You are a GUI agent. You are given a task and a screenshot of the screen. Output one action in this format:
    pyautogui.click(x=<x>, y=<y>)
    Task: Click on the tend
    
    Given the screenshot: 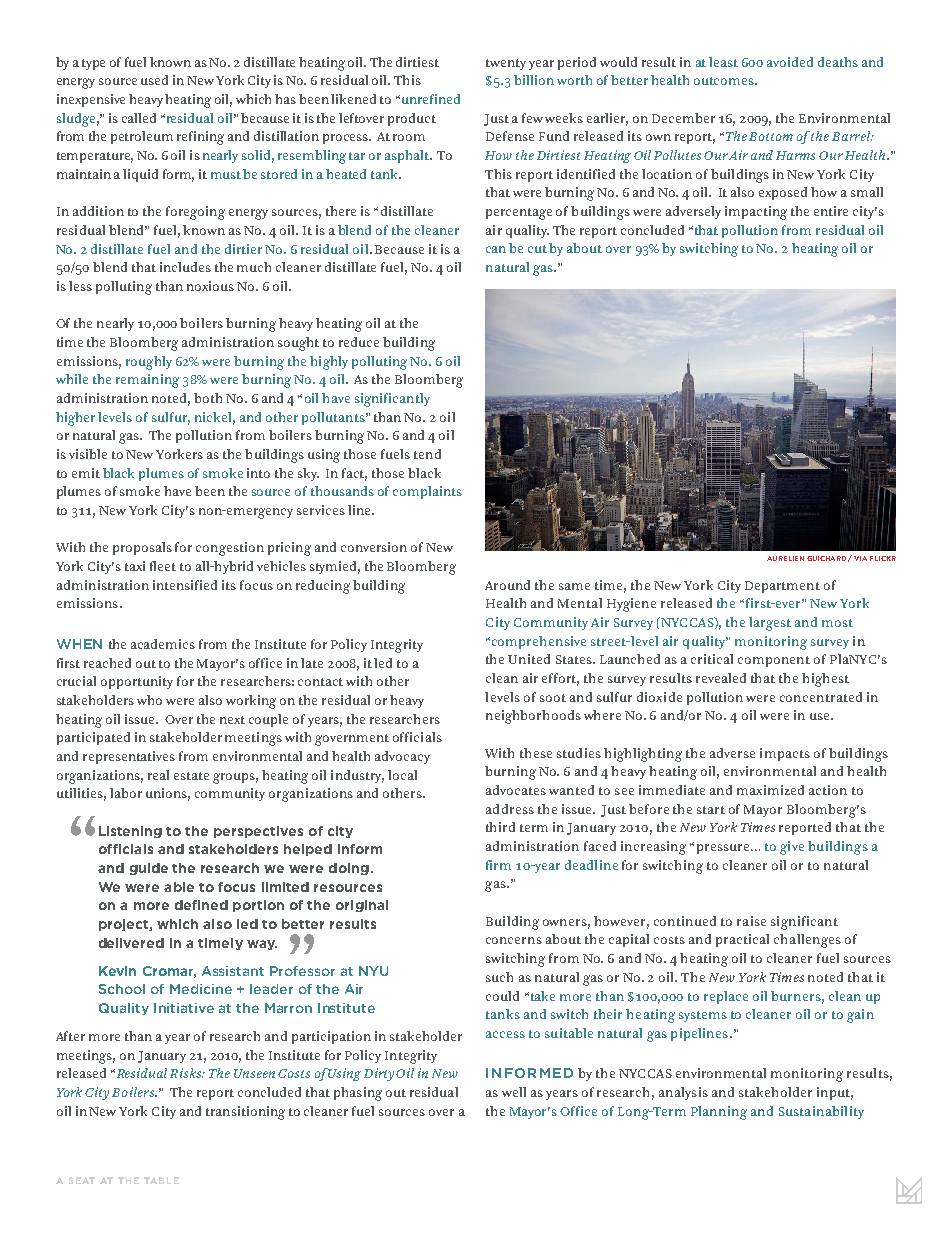 What is the action you would take?
    pyautogui.click(x=427, y=454)
